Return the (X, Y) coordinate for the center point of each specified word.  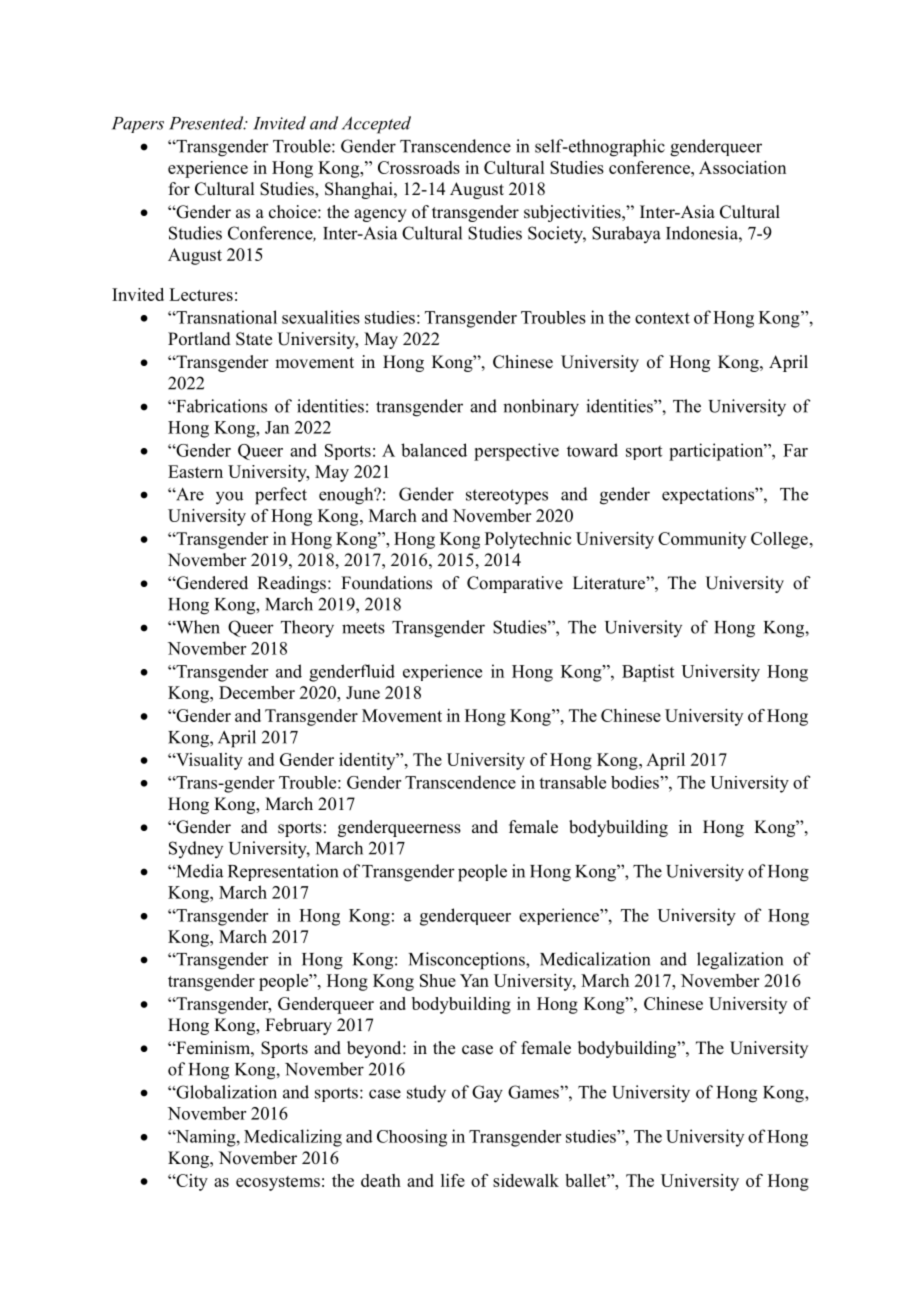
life (453, 1180)
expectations (709, 495)
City (191, 1182)
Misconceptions (468, 961)
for (179, 189)
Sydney (196, 849)
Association (742, 167)
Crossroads (419, 167)
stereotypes (507, 497)
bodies (636, 782)
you (229, 498)
